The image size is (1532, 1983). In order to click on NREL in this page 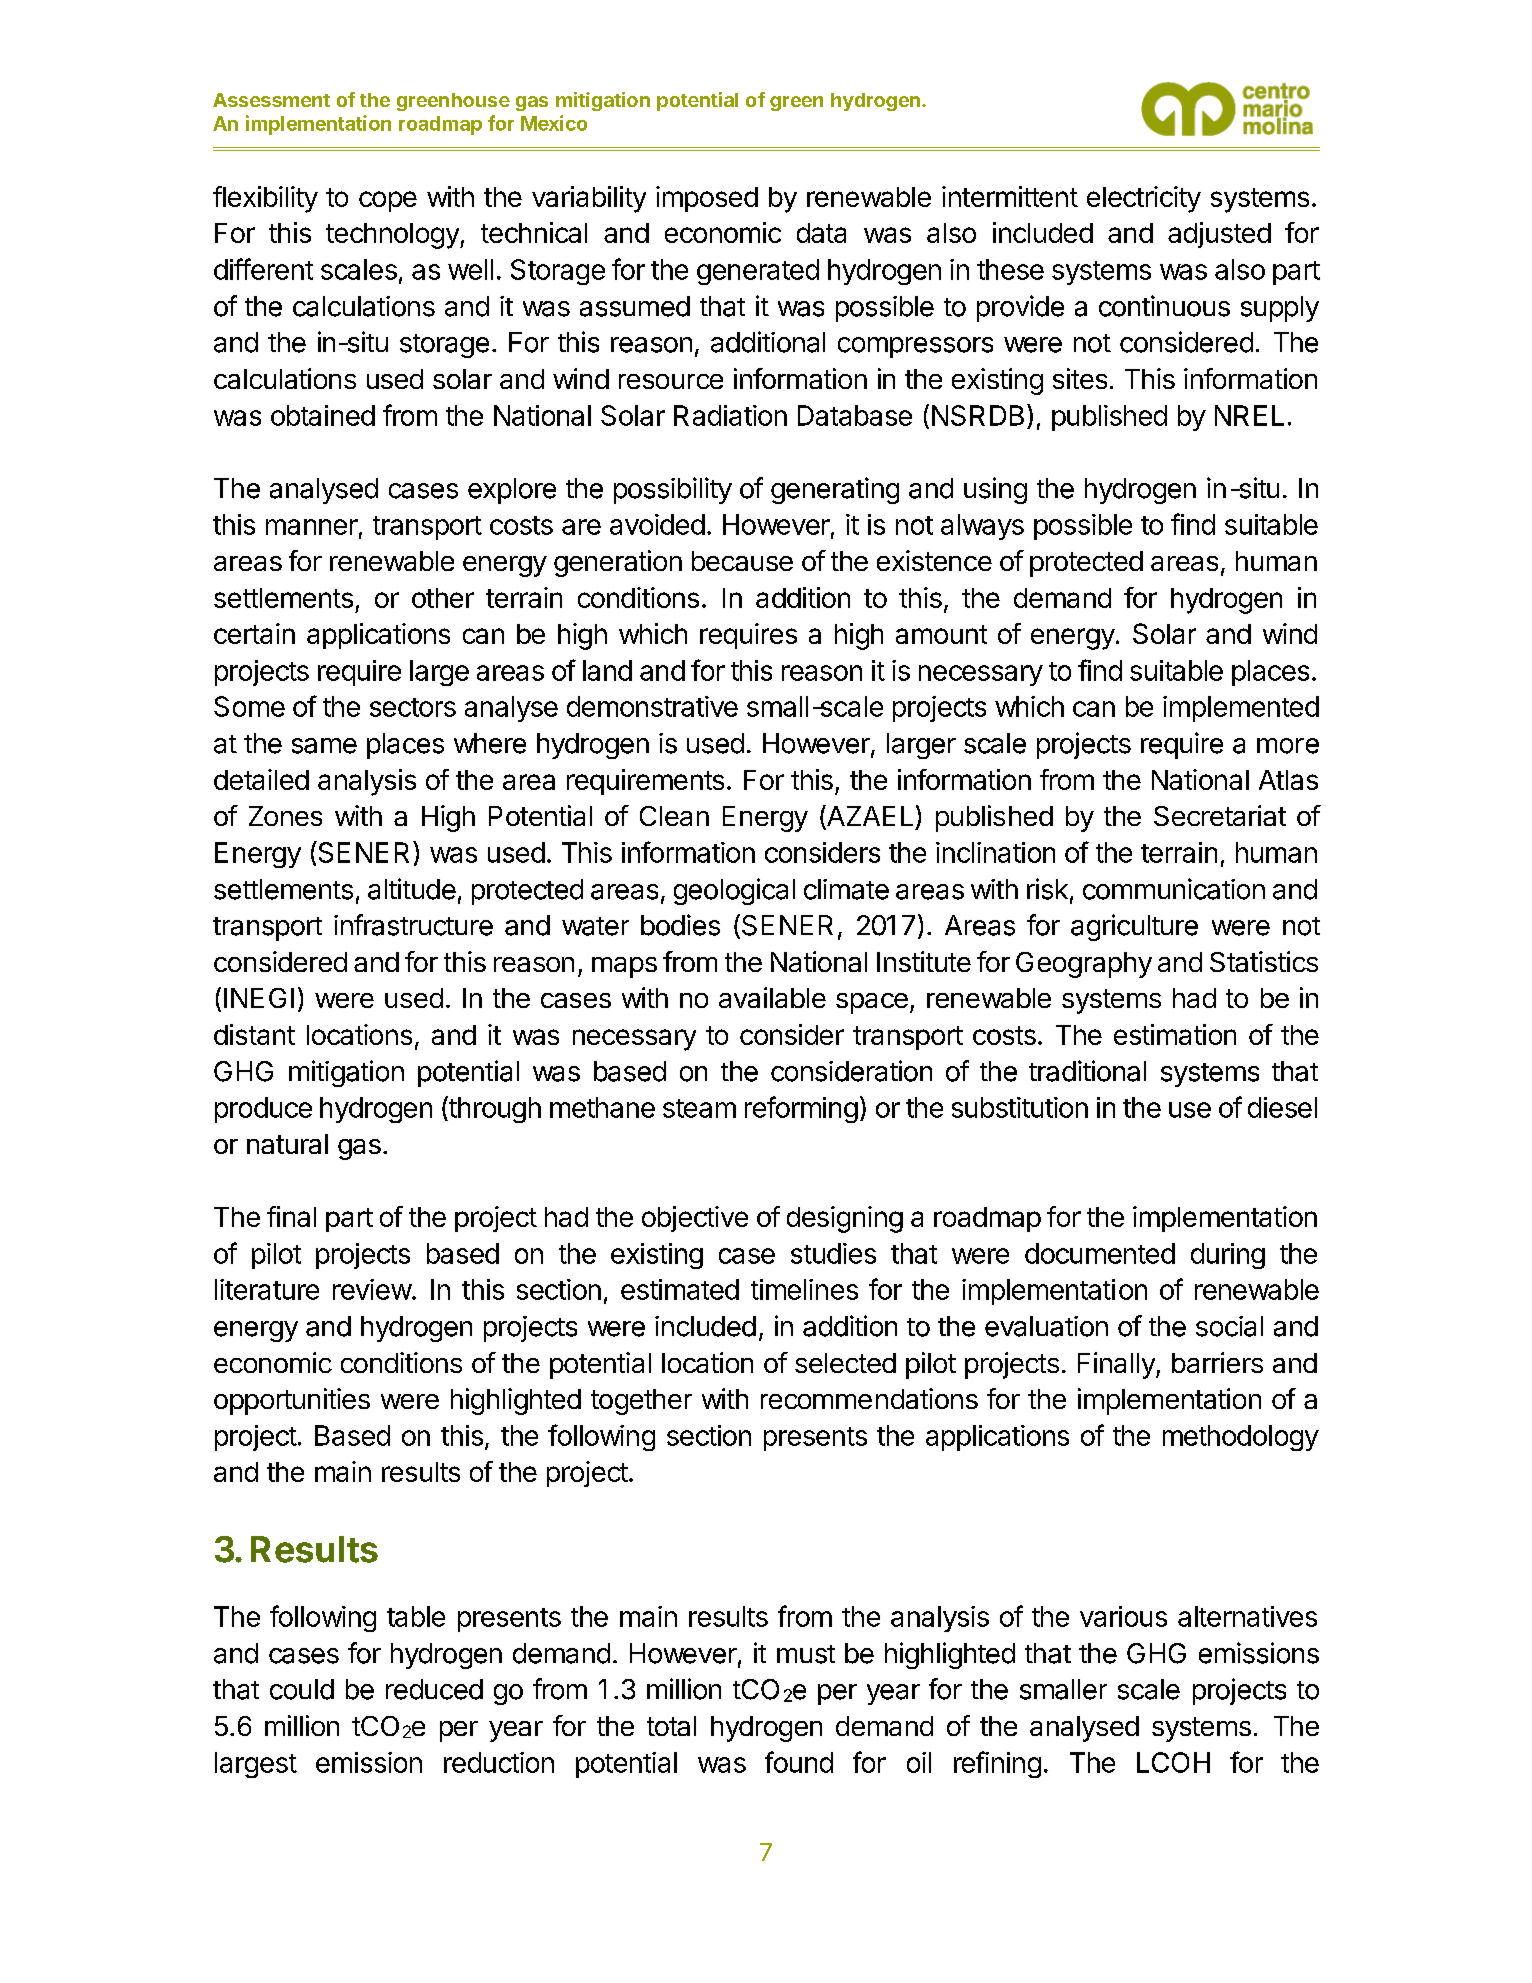, I will do `click(1249, 415)`.
